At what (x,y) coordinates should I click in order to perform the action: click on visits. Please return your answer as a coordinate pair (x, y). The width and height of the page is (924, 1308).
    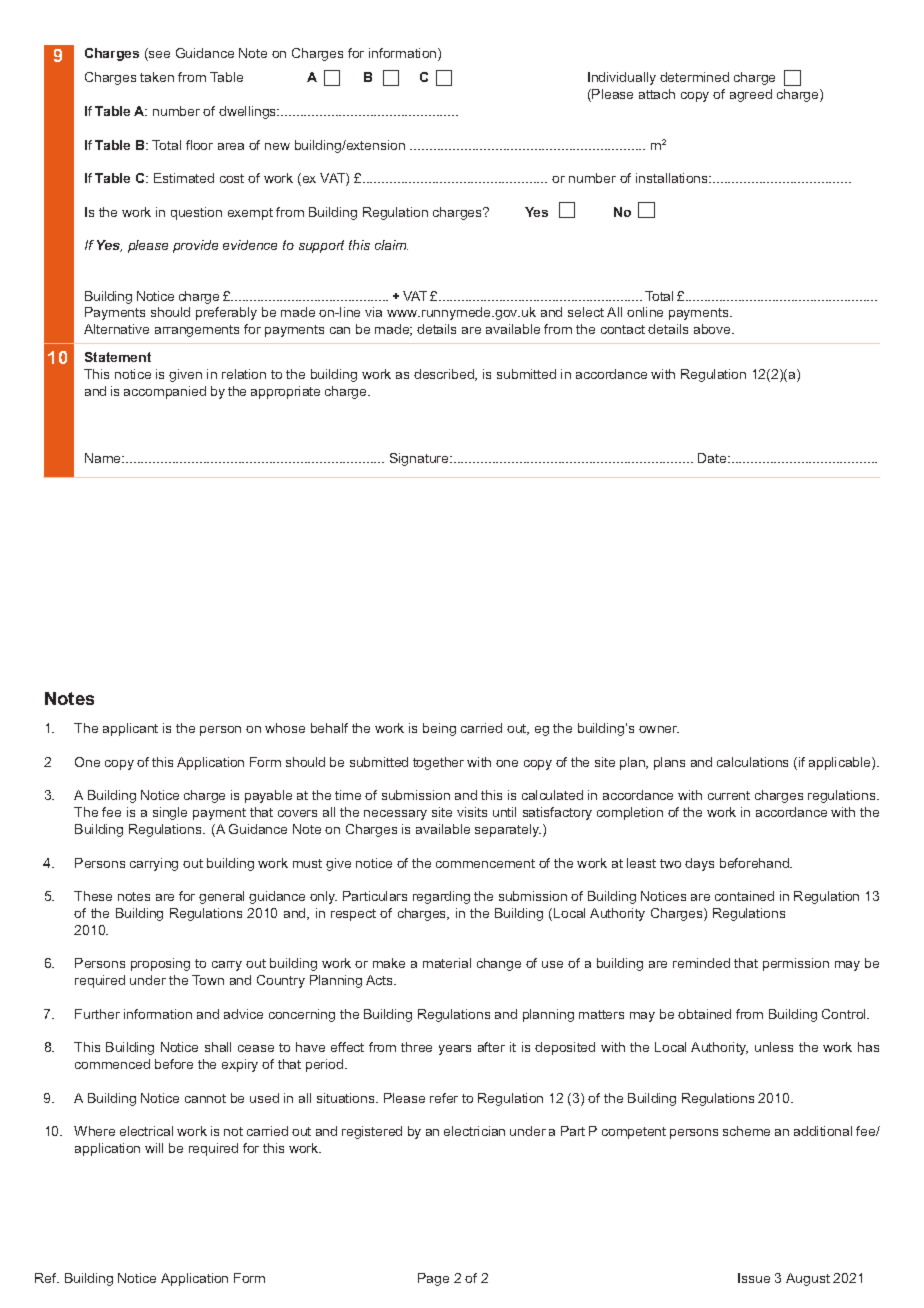
    Looking at the image, I should click on (472, 812).
